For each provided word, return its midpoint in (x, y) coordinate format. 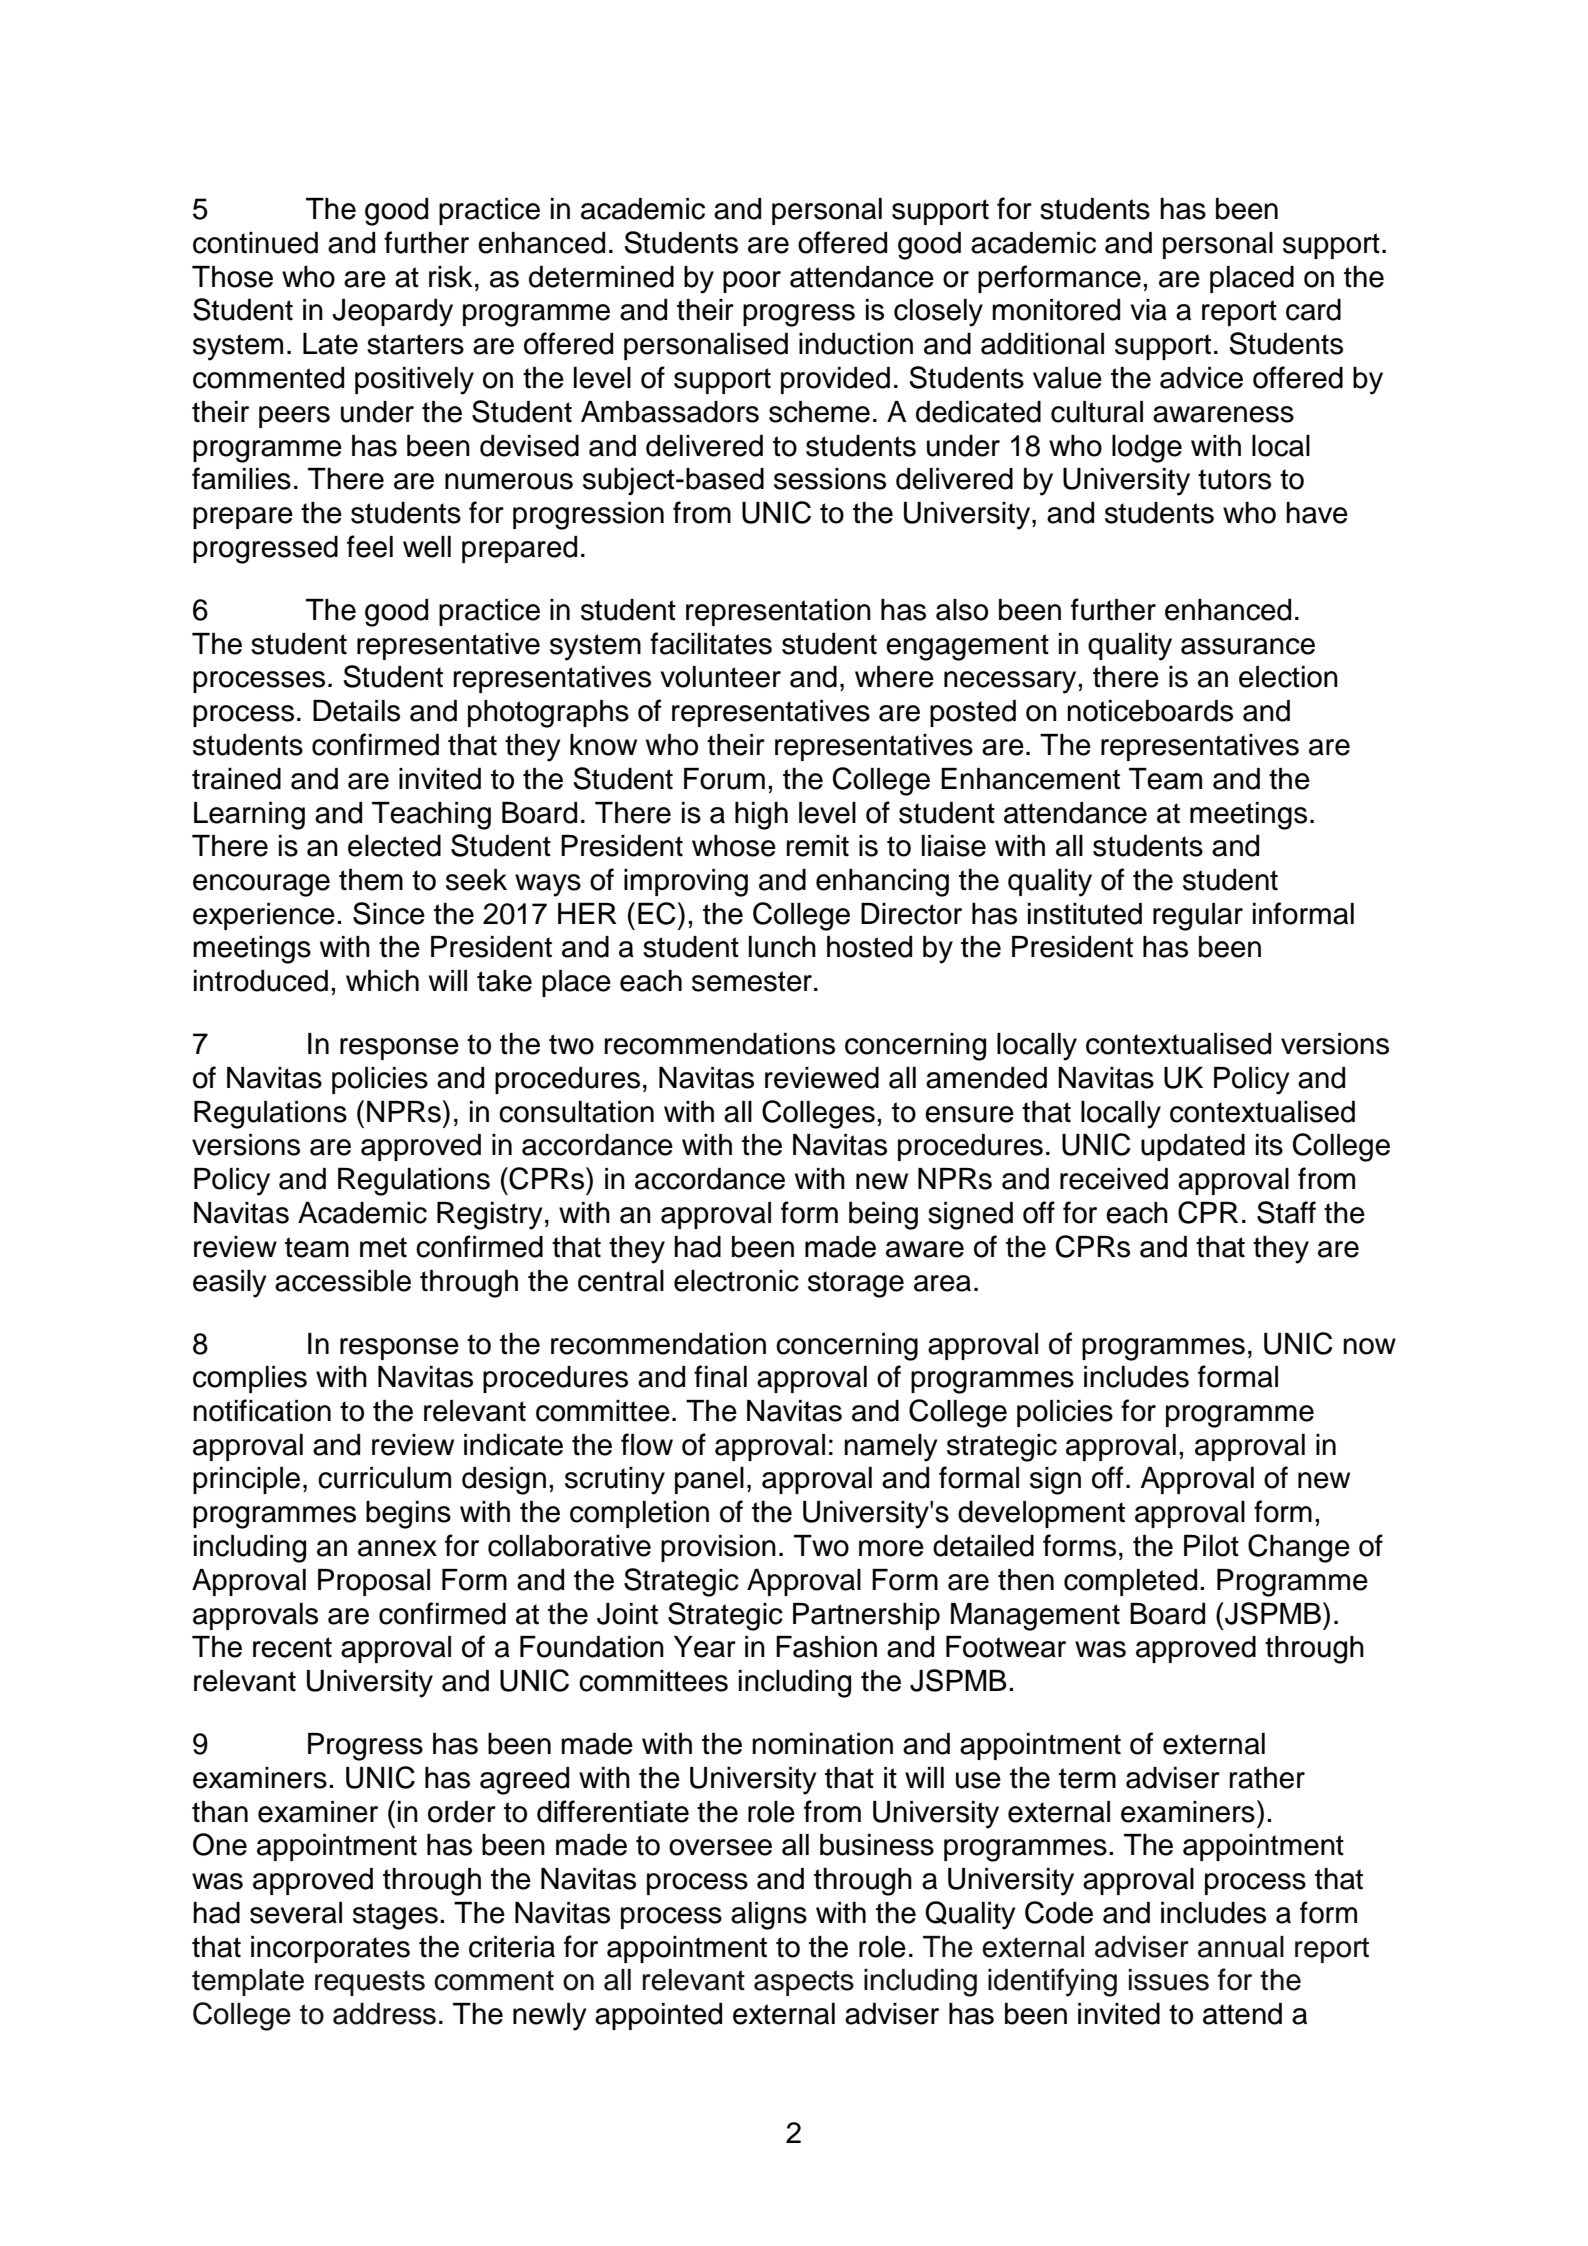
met (383, 1247)
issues (1169, 1980)
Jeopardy (392, 313)
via (1148, 310)
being (883, 1216)
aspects (804, 1983)
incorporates (330, 1949)
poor (752, 282)
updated (1193, 1147)
